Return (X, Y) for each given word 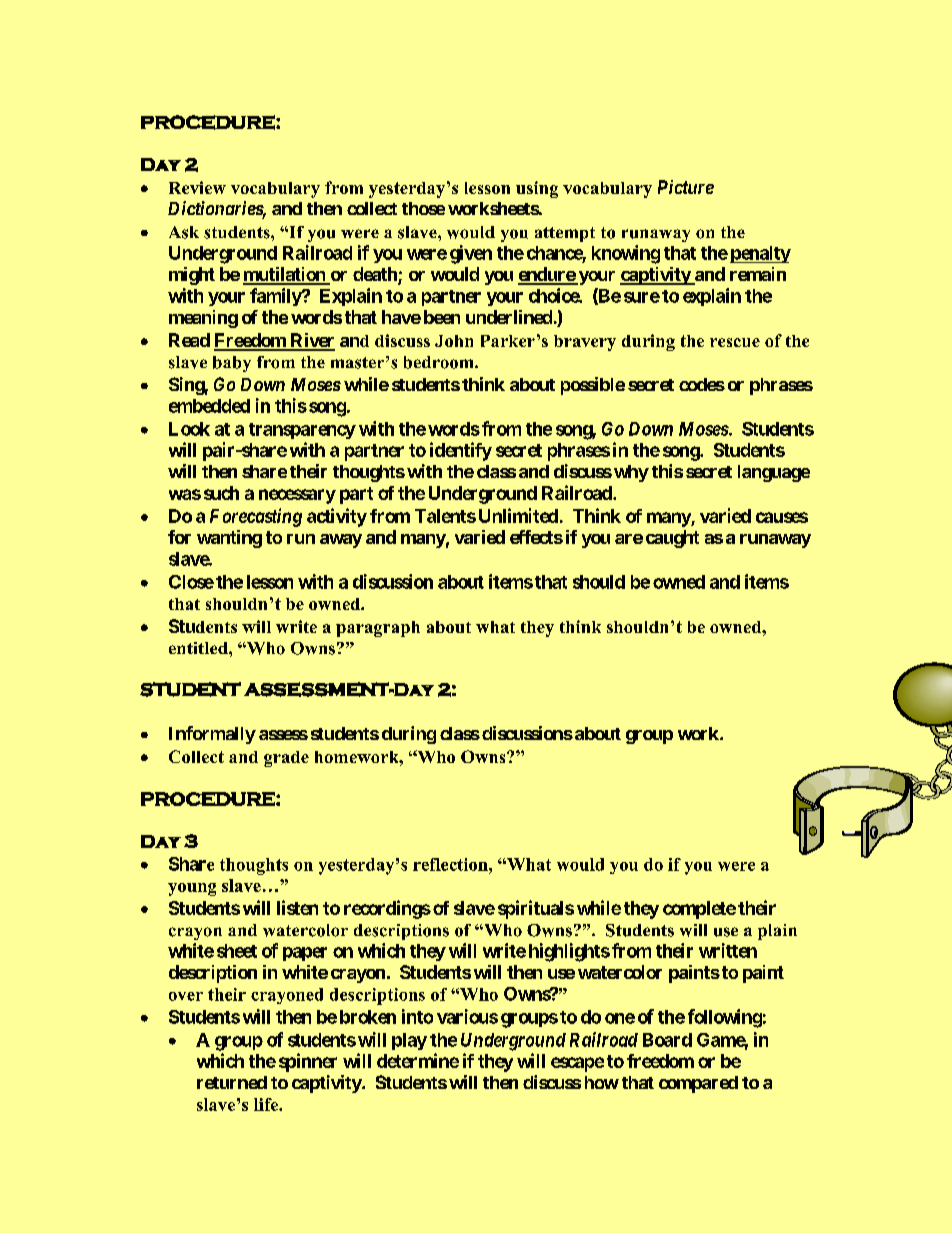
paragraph (378, 629)
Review (197, 187)
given (471, 254)
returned (232, 1082)
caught (672, 539)
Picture (686, 187)
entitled (199, 648)
